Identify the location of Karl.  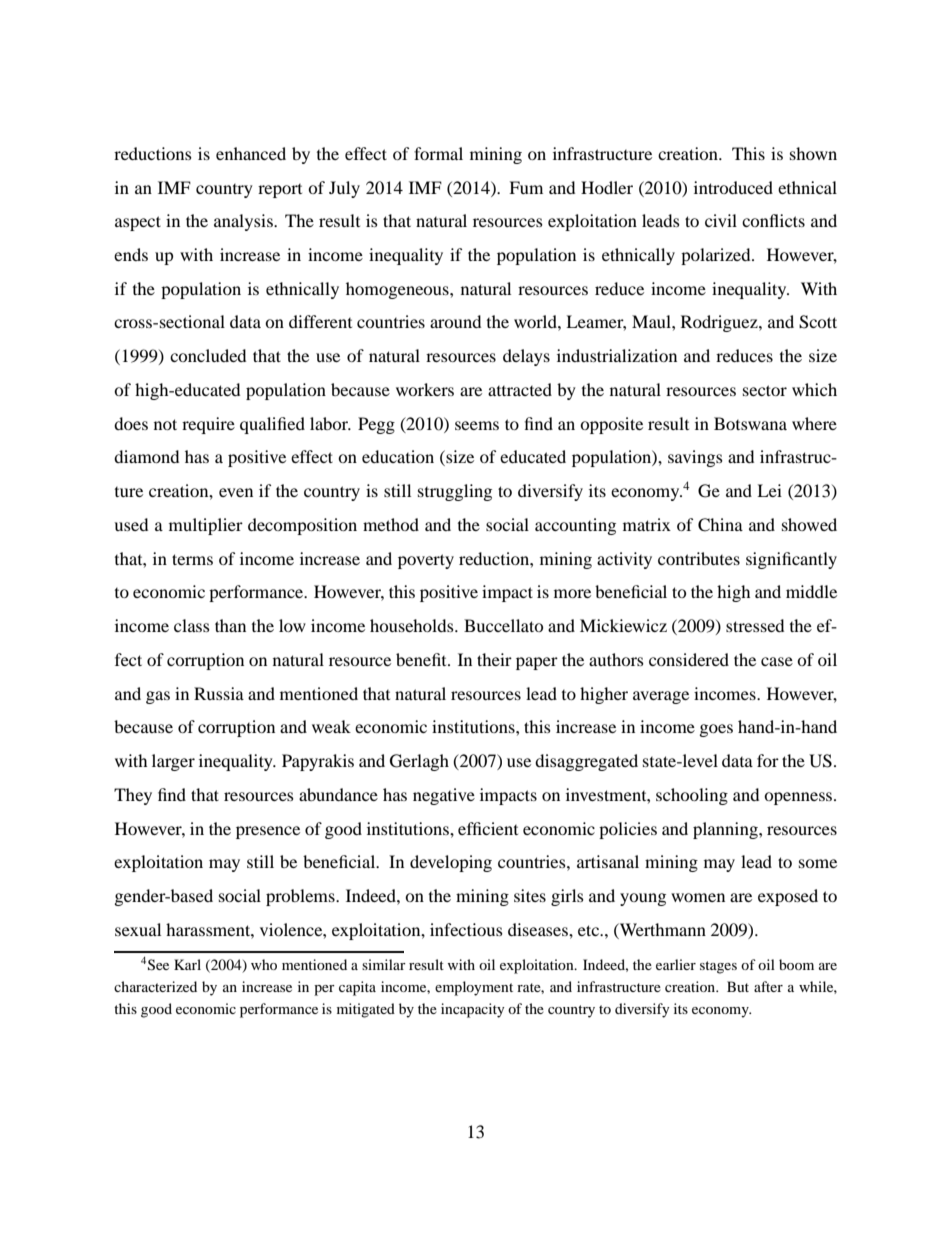
(187, 964).
